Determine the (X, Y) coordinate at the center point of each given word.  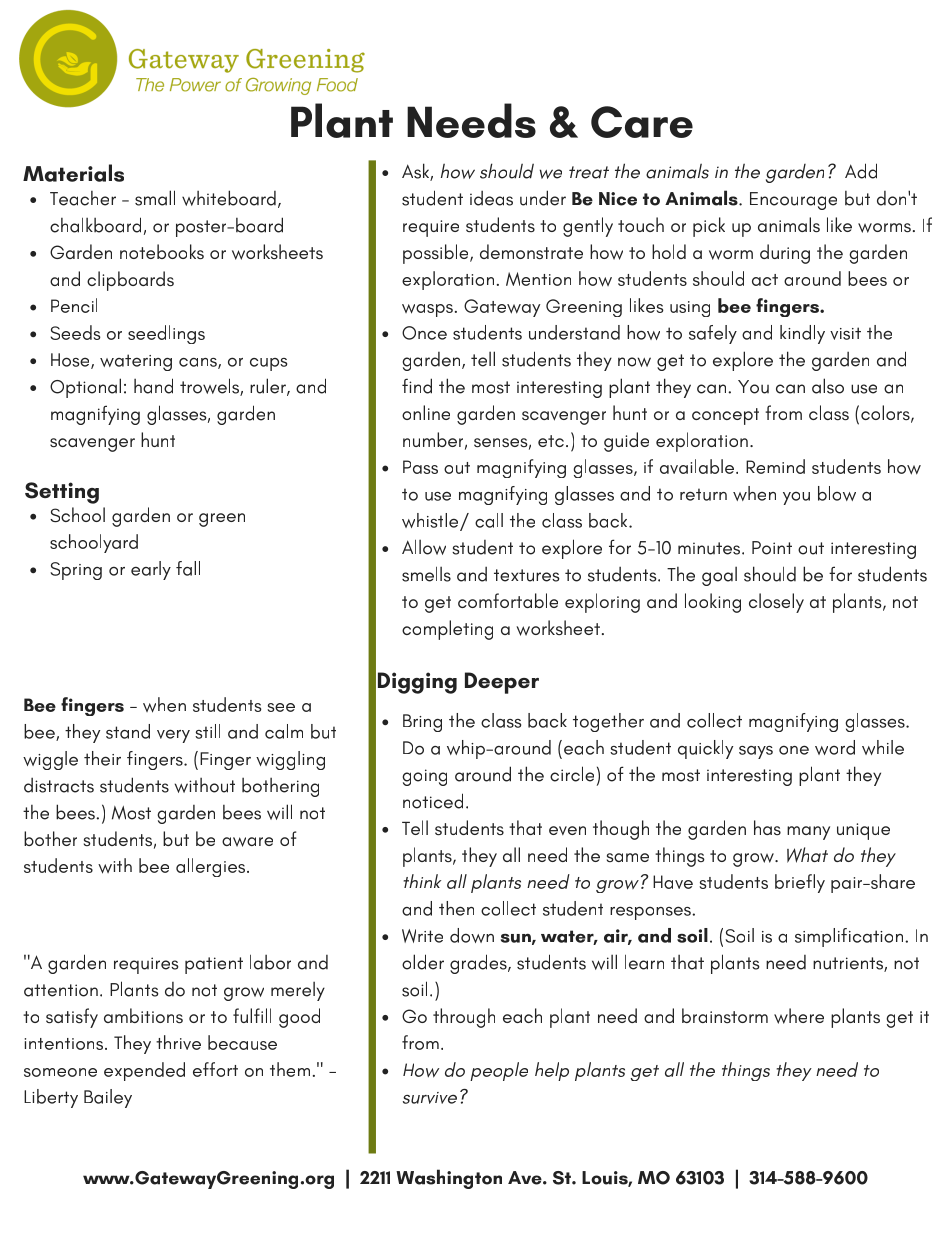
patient (214, 965)
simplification (850, 937)
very (173, 736)
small (155, 198)
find (417, 386)
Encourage (793, 201)
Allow (424, 547)
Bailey (108, 1098)
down (472, 935)
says (756, 752)
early (151, 570)
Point (772, 548)
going (424, 777)
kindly (802, 334)
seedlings (166, 334)
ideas (491, 198)
